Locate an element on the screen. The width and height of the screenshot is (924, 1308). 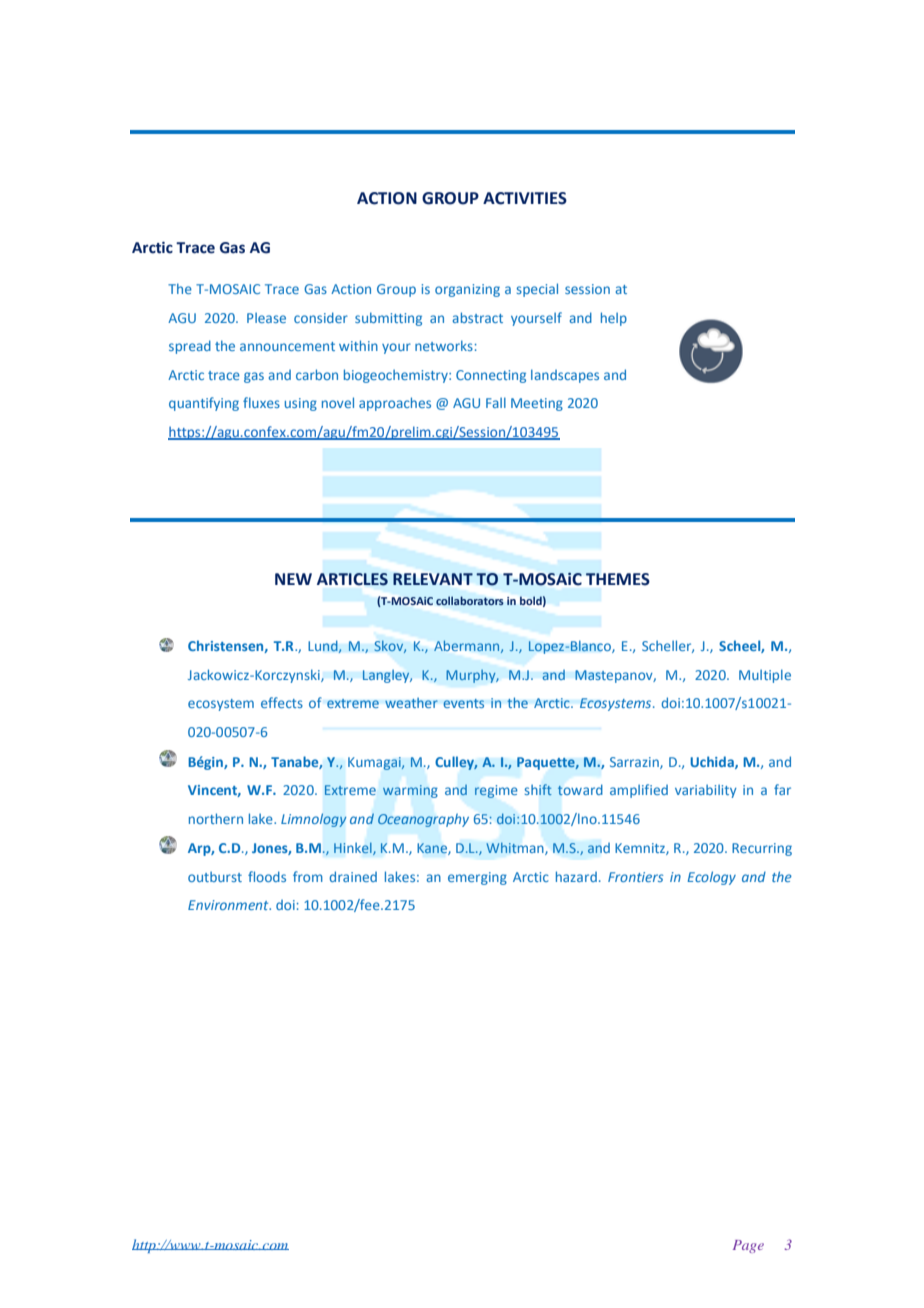
Environment is located at coordinates (229, 905).
